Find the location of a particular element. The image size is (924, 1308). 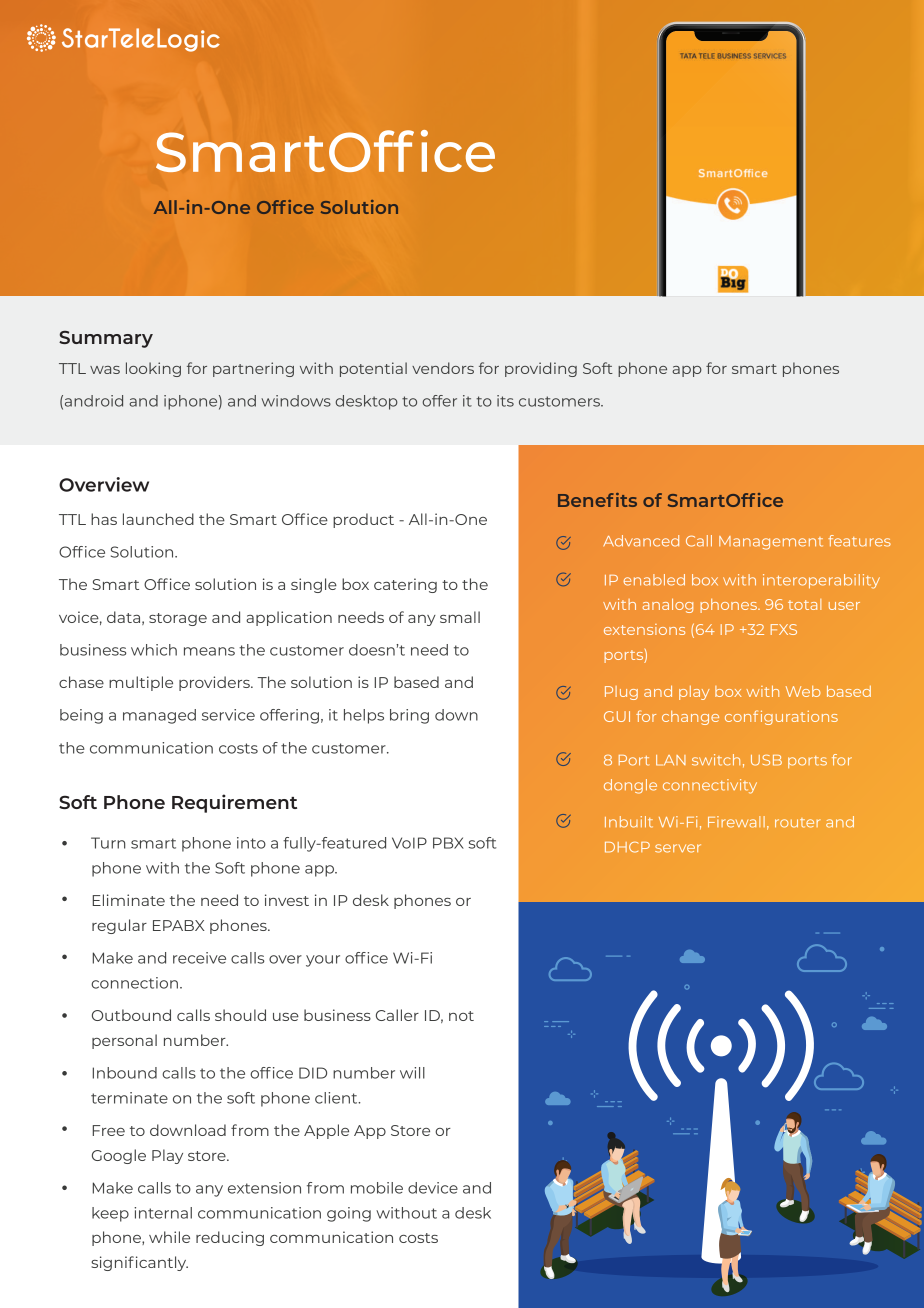

Outbound is located at coordinates (131, 1015).
